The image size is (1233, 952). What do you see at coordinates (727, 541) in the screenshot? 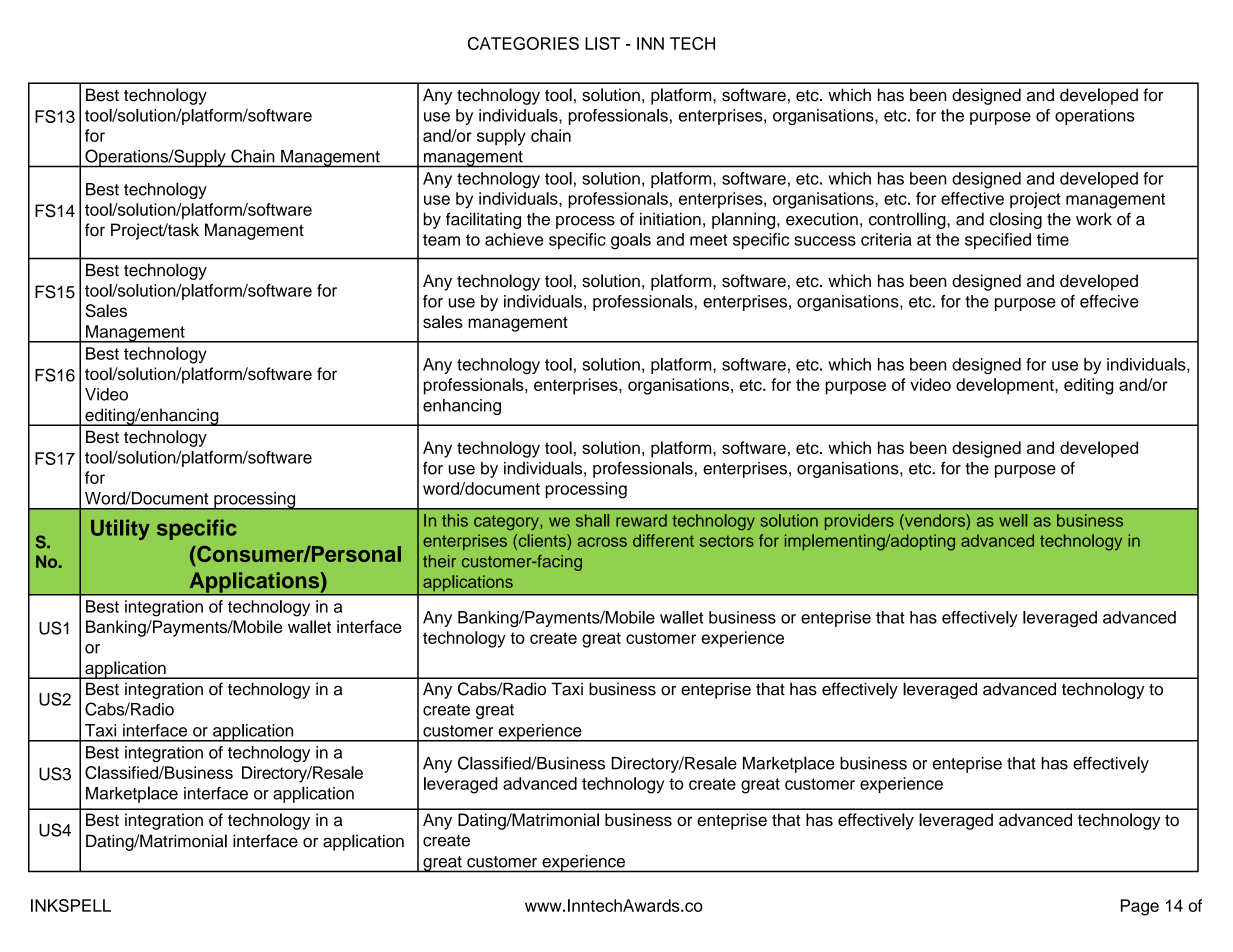
I see `sectors` at bounding box center [727, 541].
